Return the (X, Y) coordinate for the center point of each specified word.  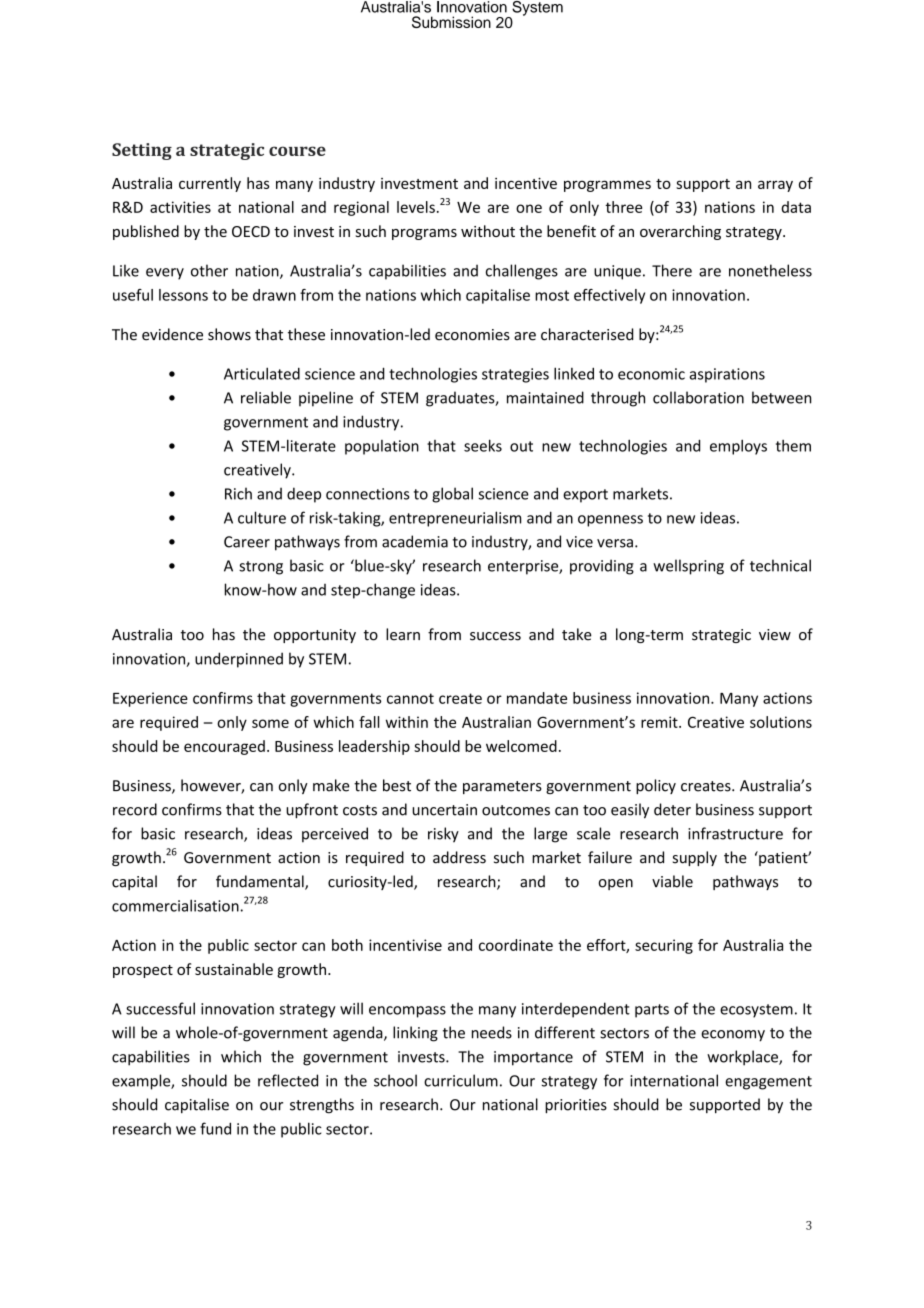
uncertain (444, 810)
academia (415, 541)
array (775, 186)
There (672, 270)
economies (472, 335)
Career (247, 542)
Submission (451, 22)
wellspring (688, 567)
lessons (183, 295)
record (135, 809)
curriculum (461, 1080)
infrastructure (735, 833)
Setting (142, 151)
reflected (288, 1080)
